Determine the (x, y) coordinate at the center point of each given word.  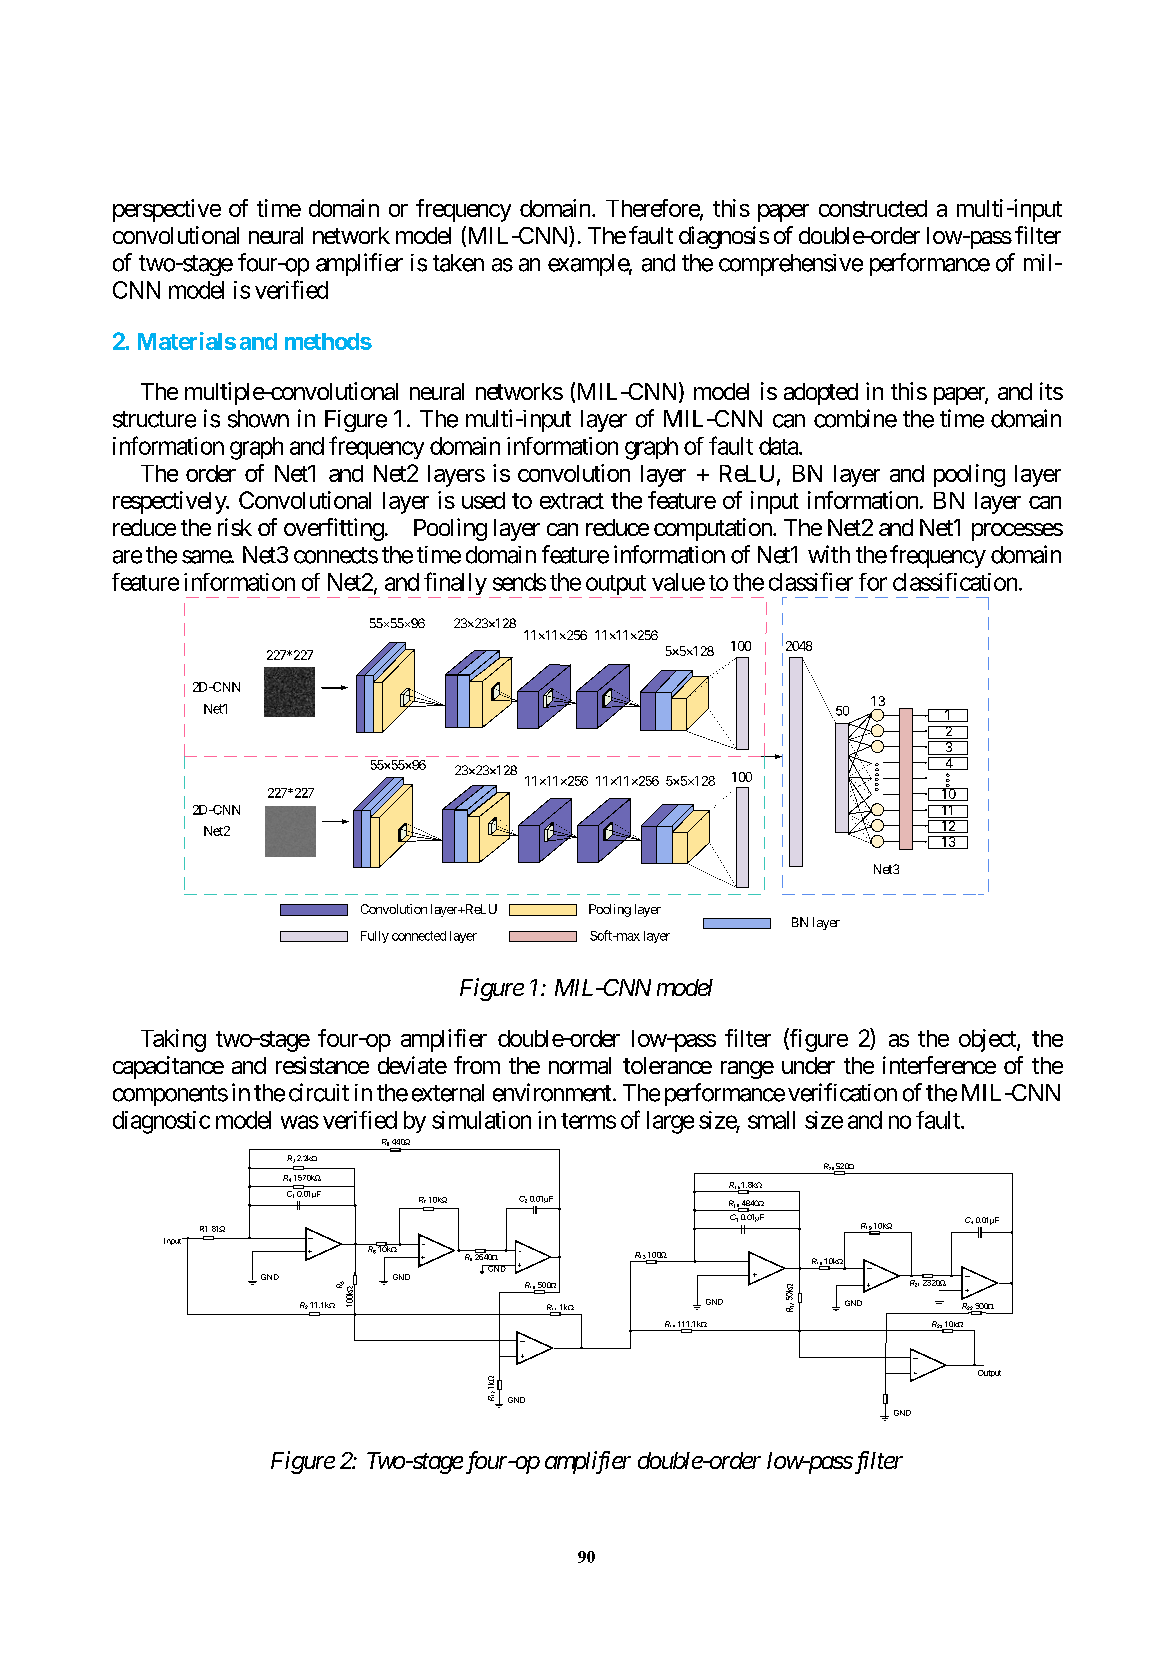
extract (572, 501)
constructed (873, 208)
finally (455, 585)
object (988, 1040)
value (678, 582)
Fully (375, 937)
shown (258, 419)
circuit (319, 1092)
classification (955, 582)
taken (458, 263)
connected (419, 936)
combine (855, 418)
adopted (821, 394)
